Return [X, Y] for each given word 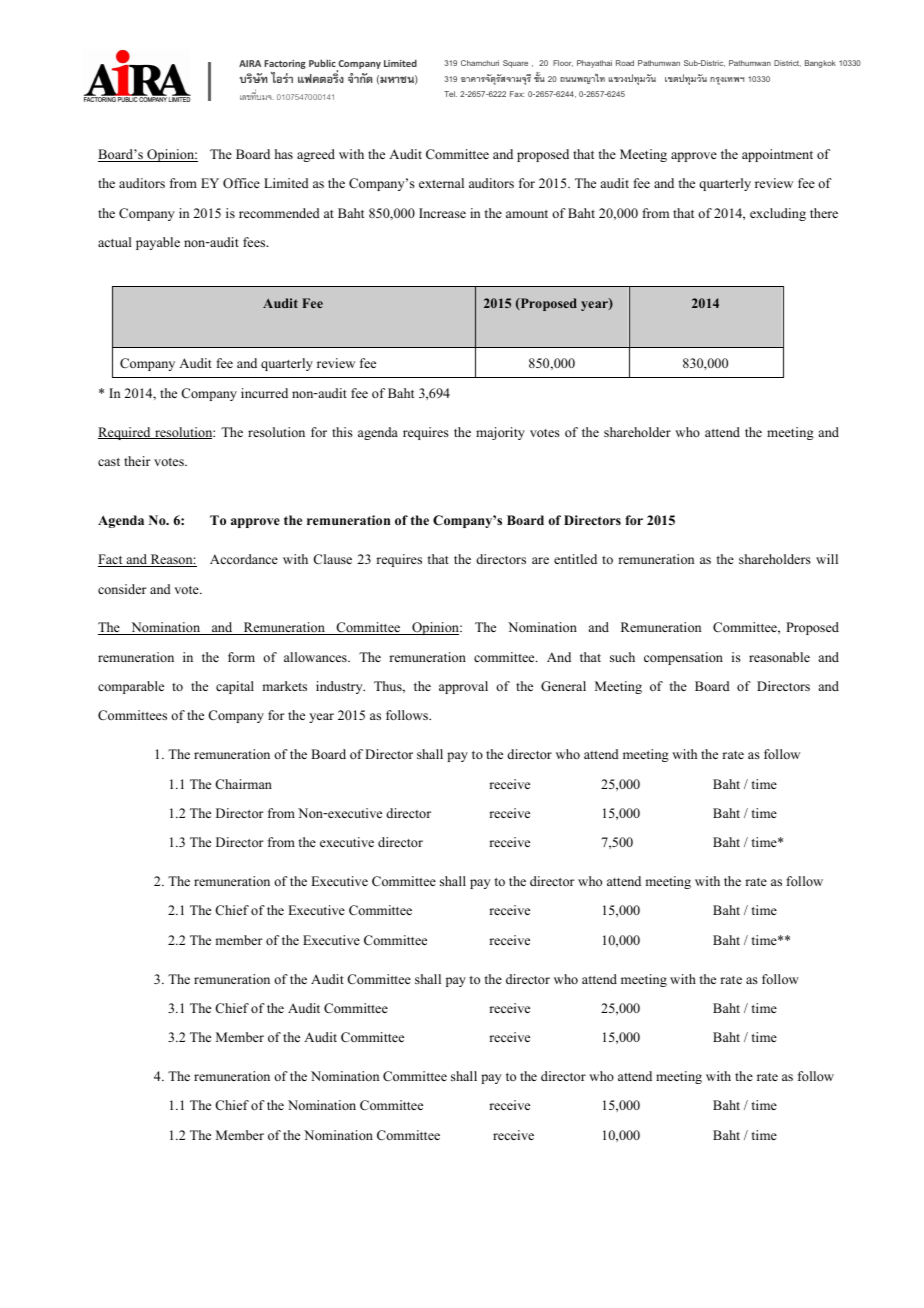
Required [125, 433]
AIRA [250, 63]
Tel [450, 94]
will [827, 559]
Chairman [243, 784]
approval [463, 687]
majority [500, 433]
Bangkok [820, 64]
